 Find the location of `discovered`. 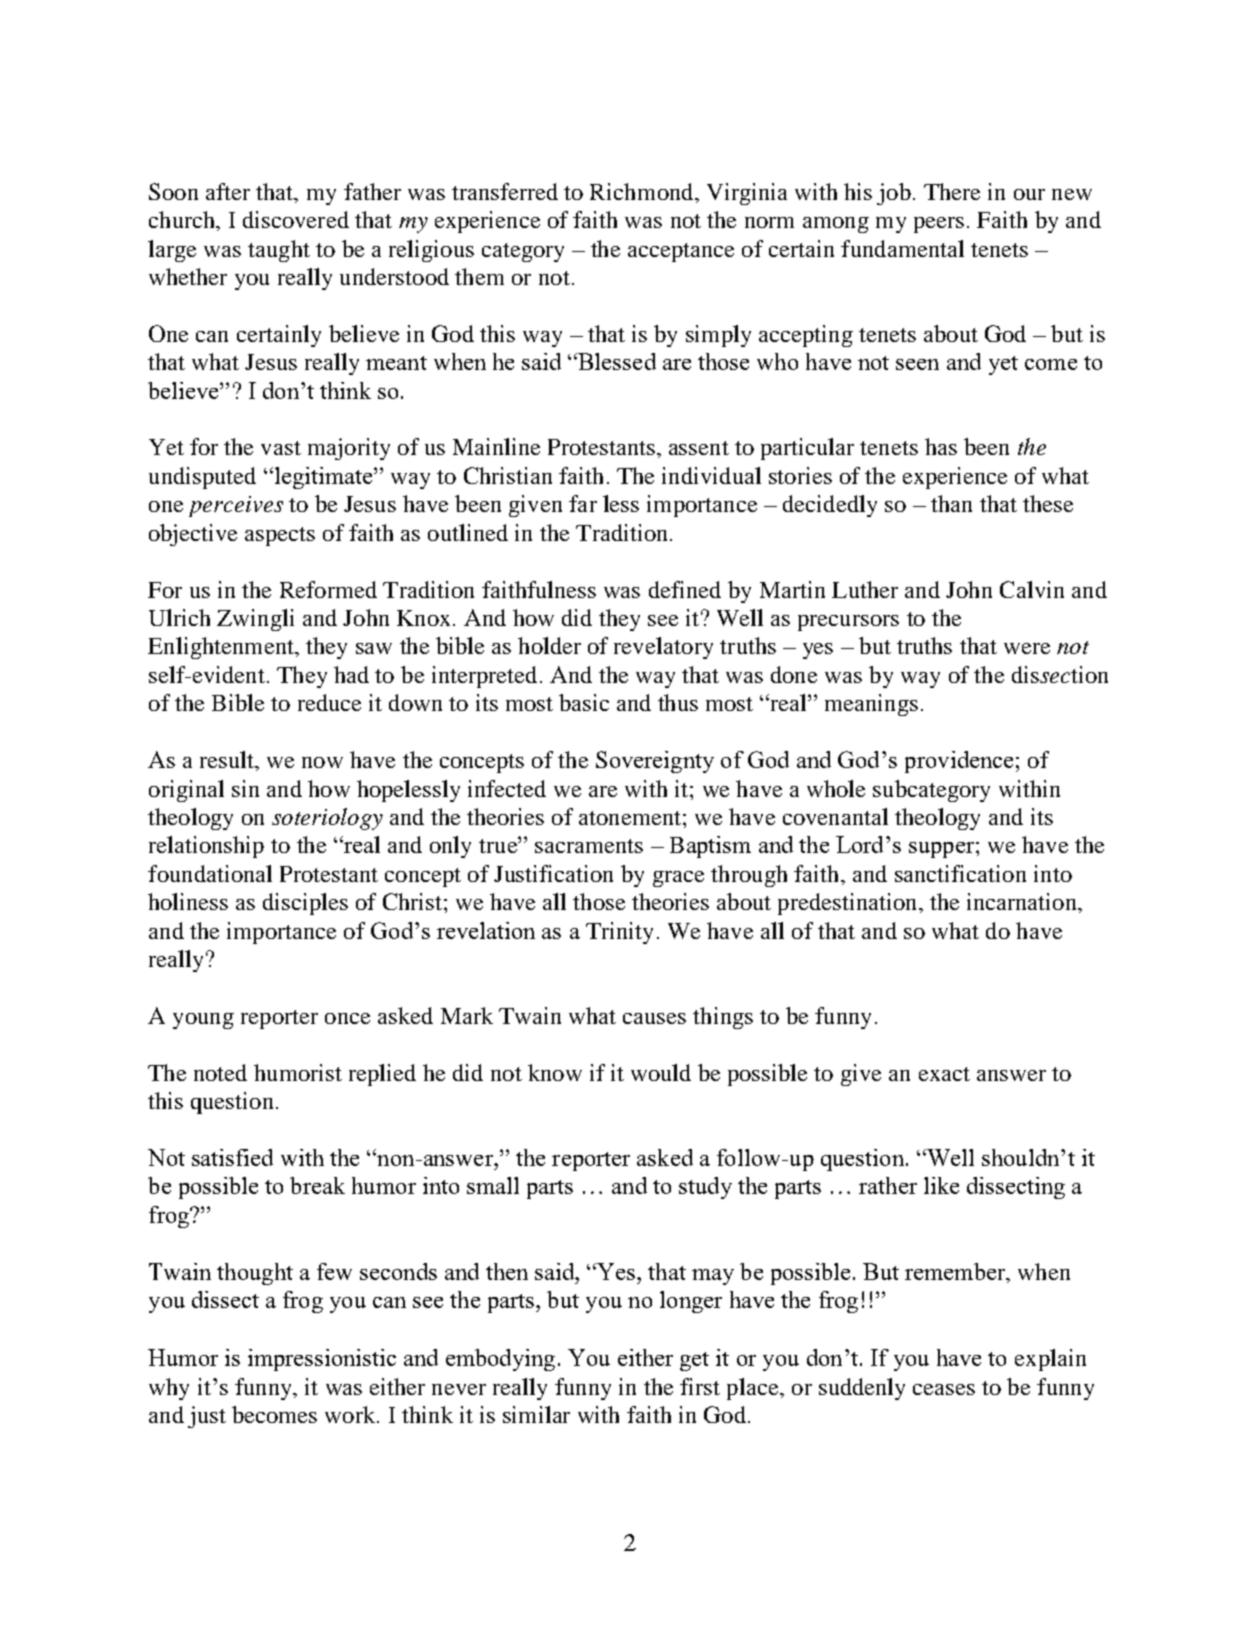

discovered is located at coordinates (296, 219).
